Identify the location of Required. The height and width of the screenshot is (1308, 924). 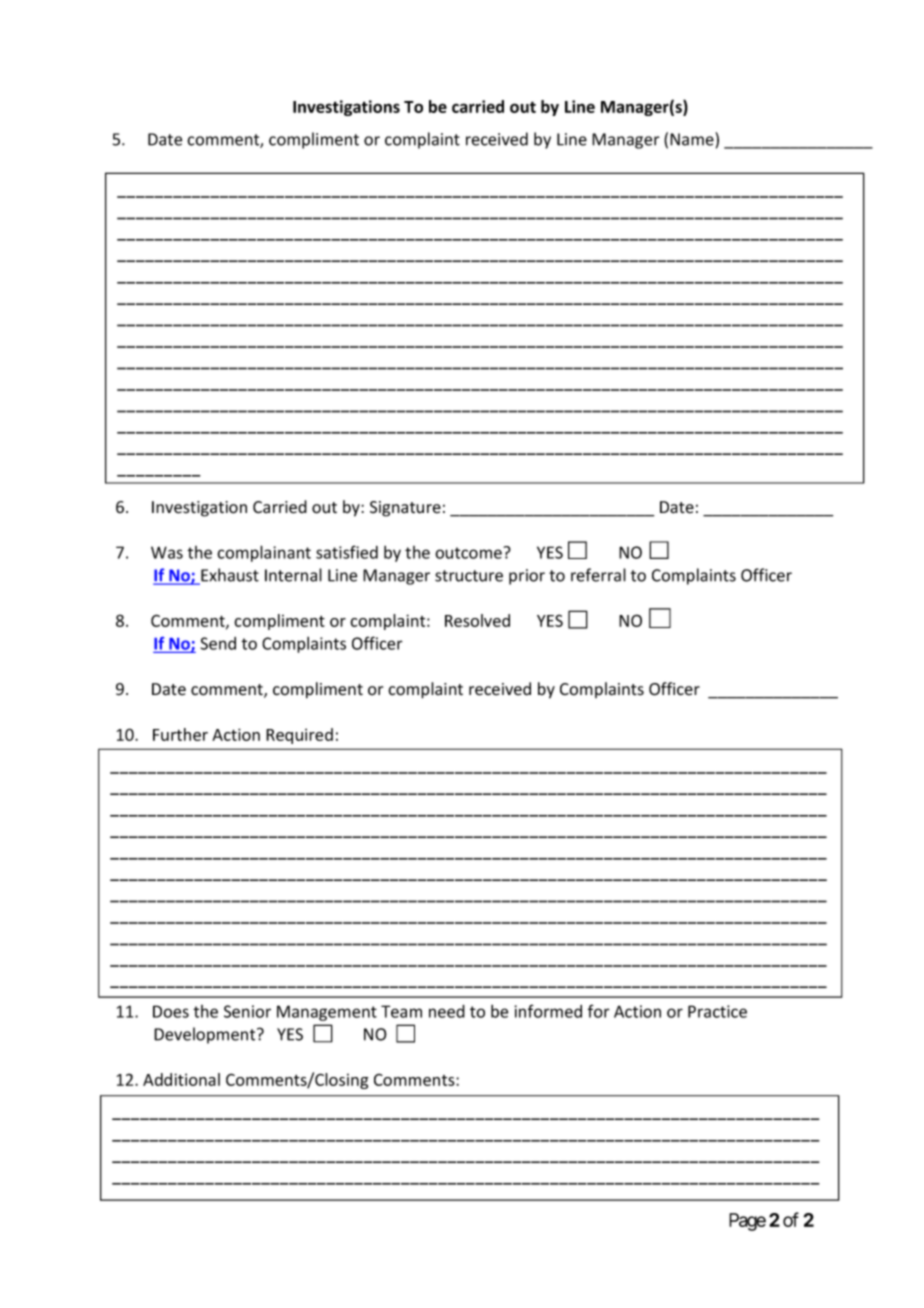
(299, 736).
